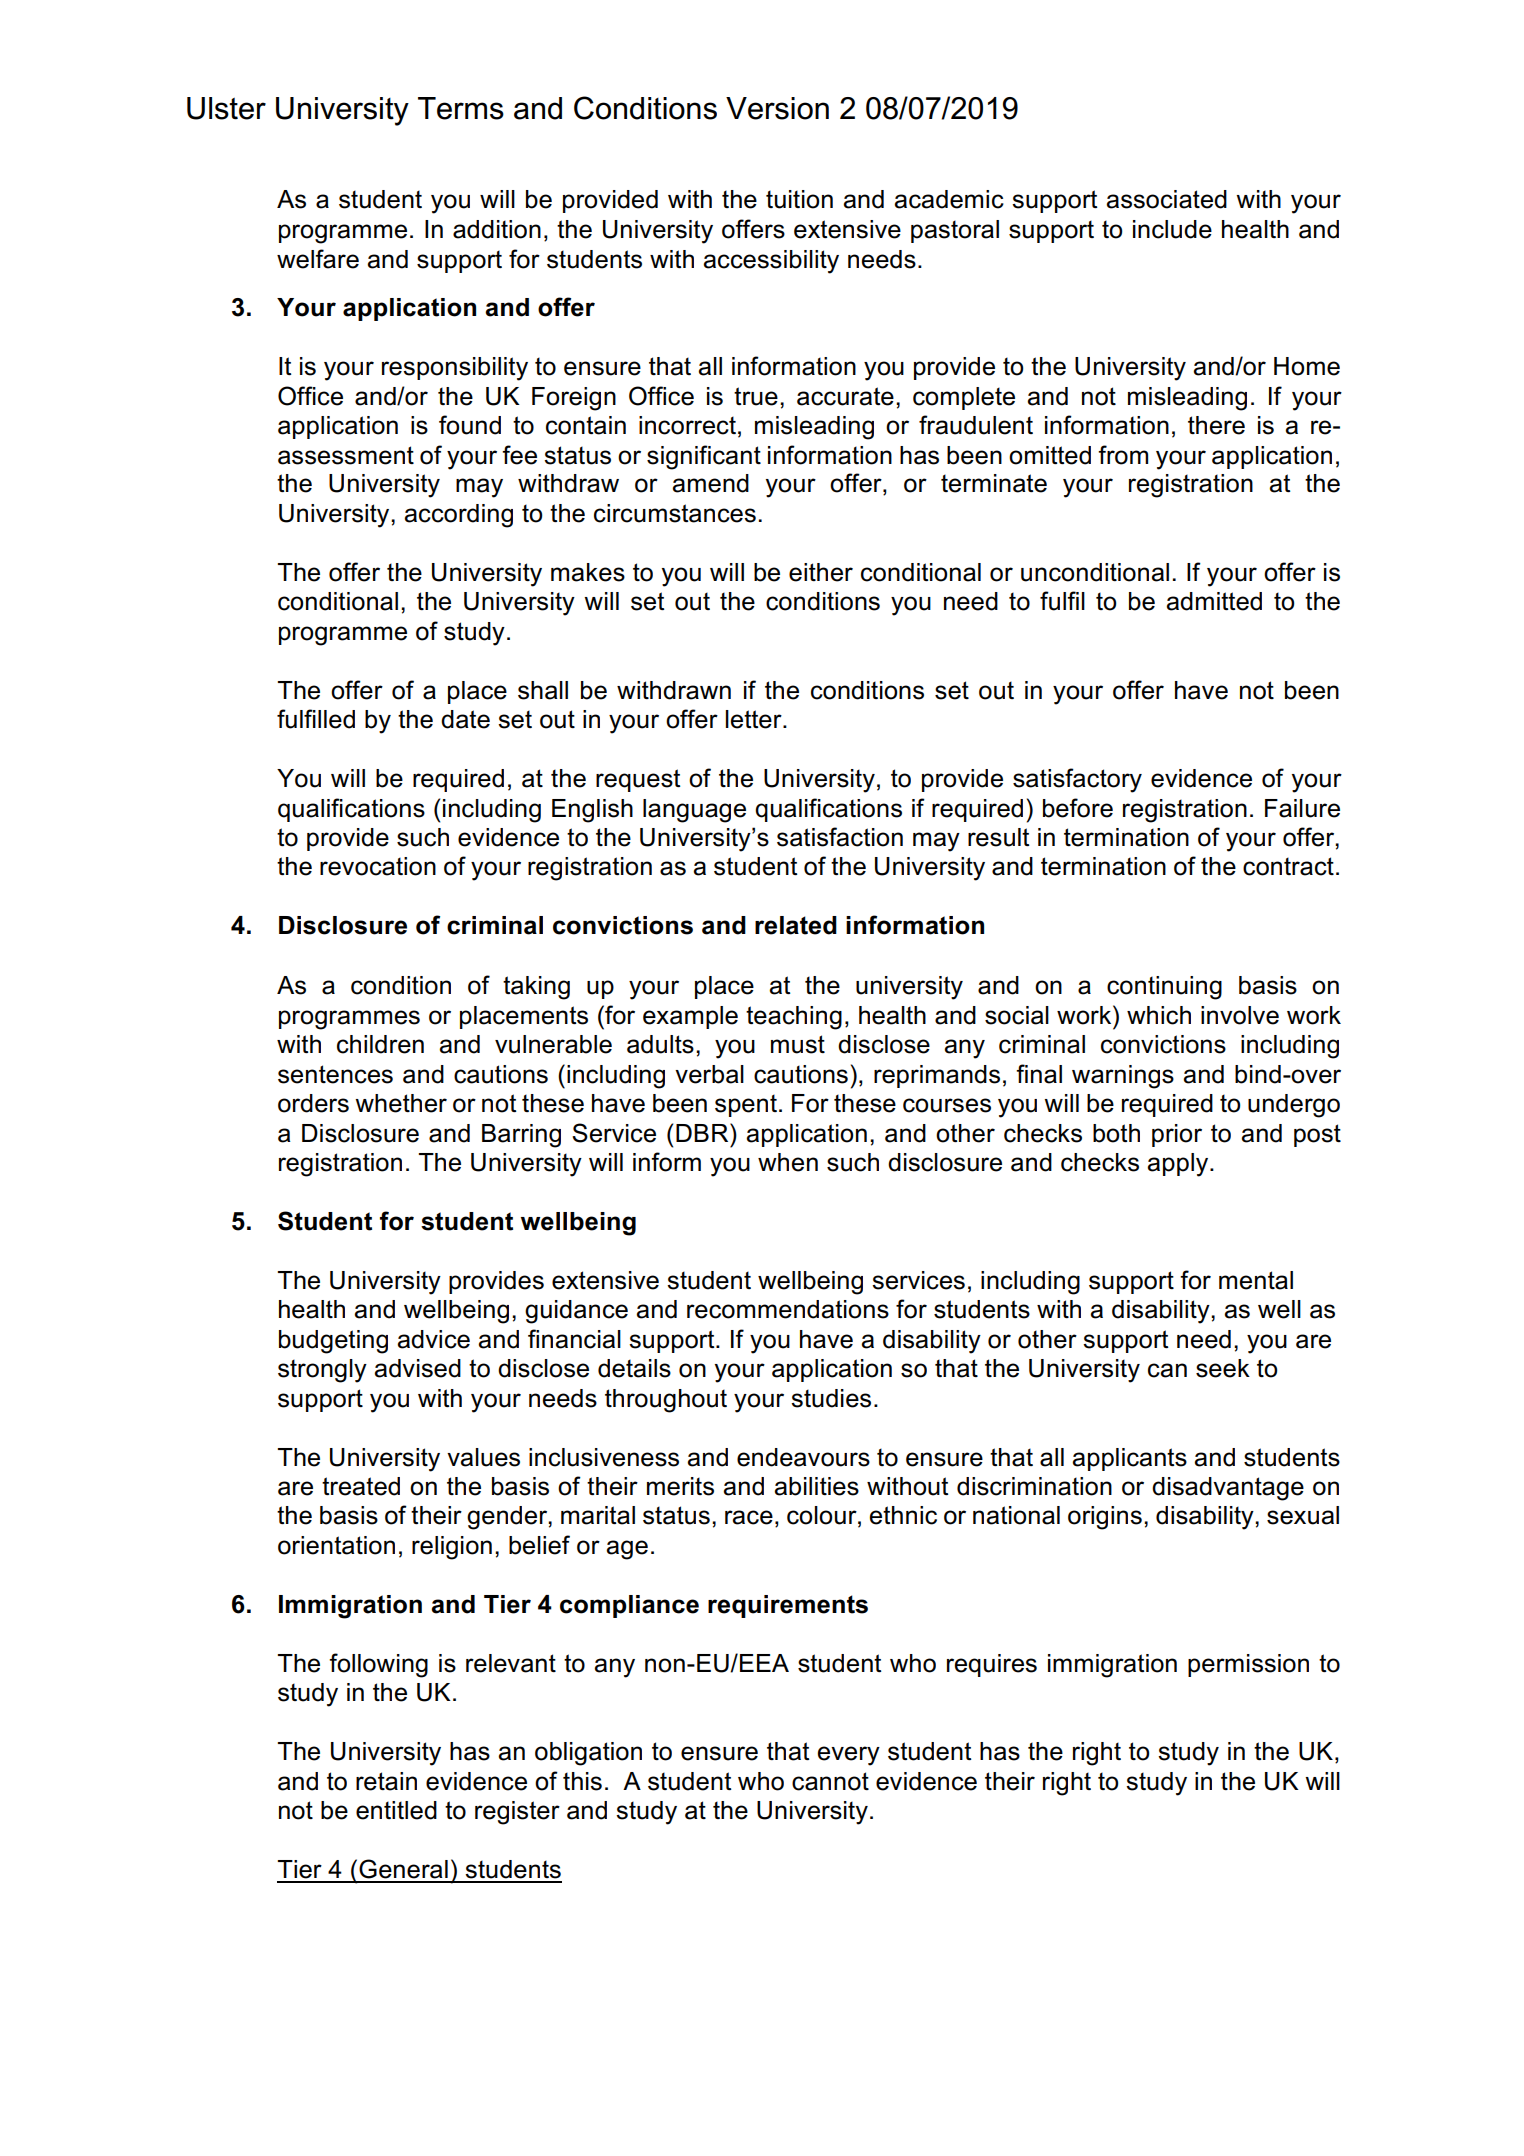 The width and height of the page is (1524, 2156). What do you see at coordinates (1166, 199) in the page?
I see `associated` at bounding box center [1166, 199].
